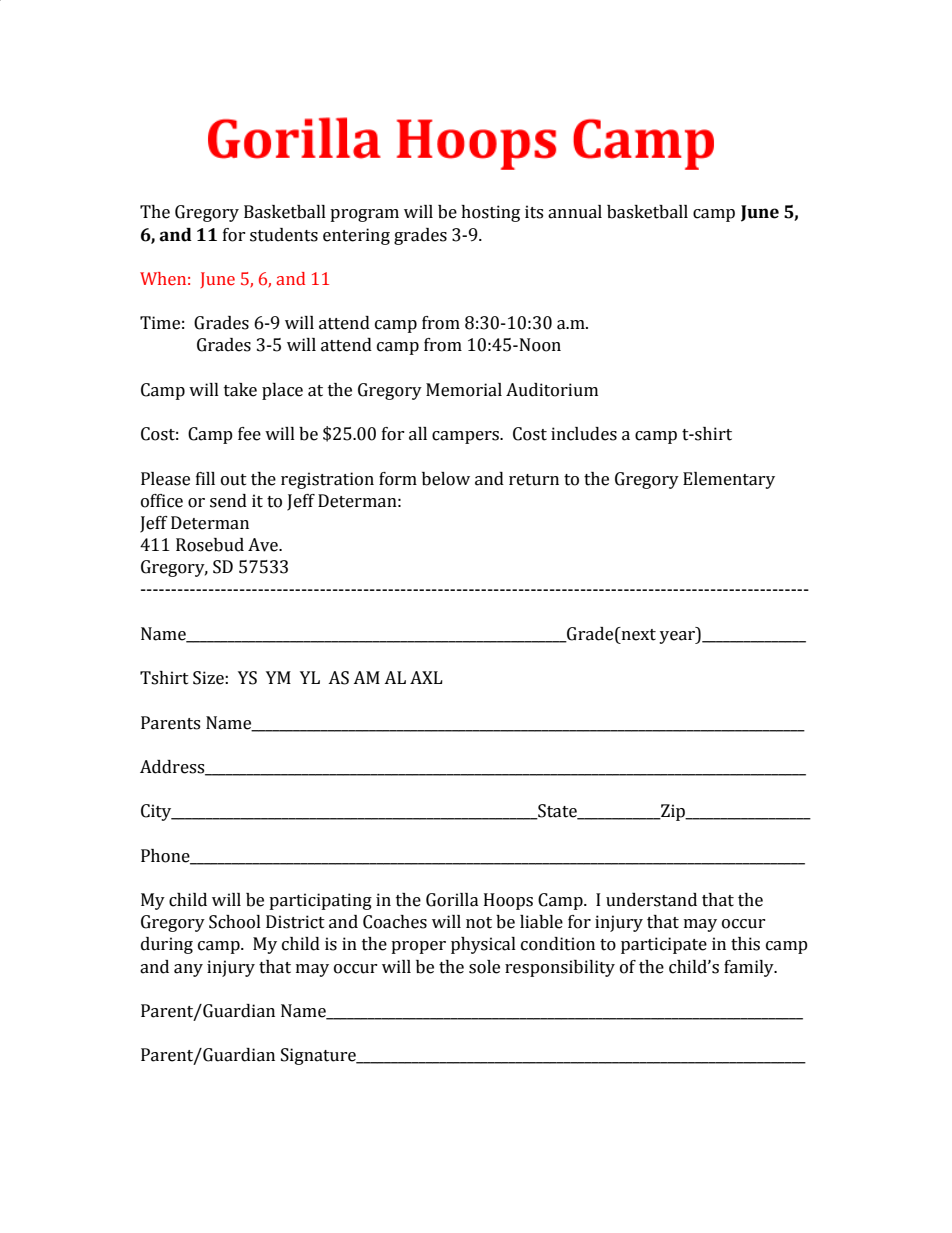 This screenshot has width=952, height=1233. I want to click on Elementary, so click(729, 480).
